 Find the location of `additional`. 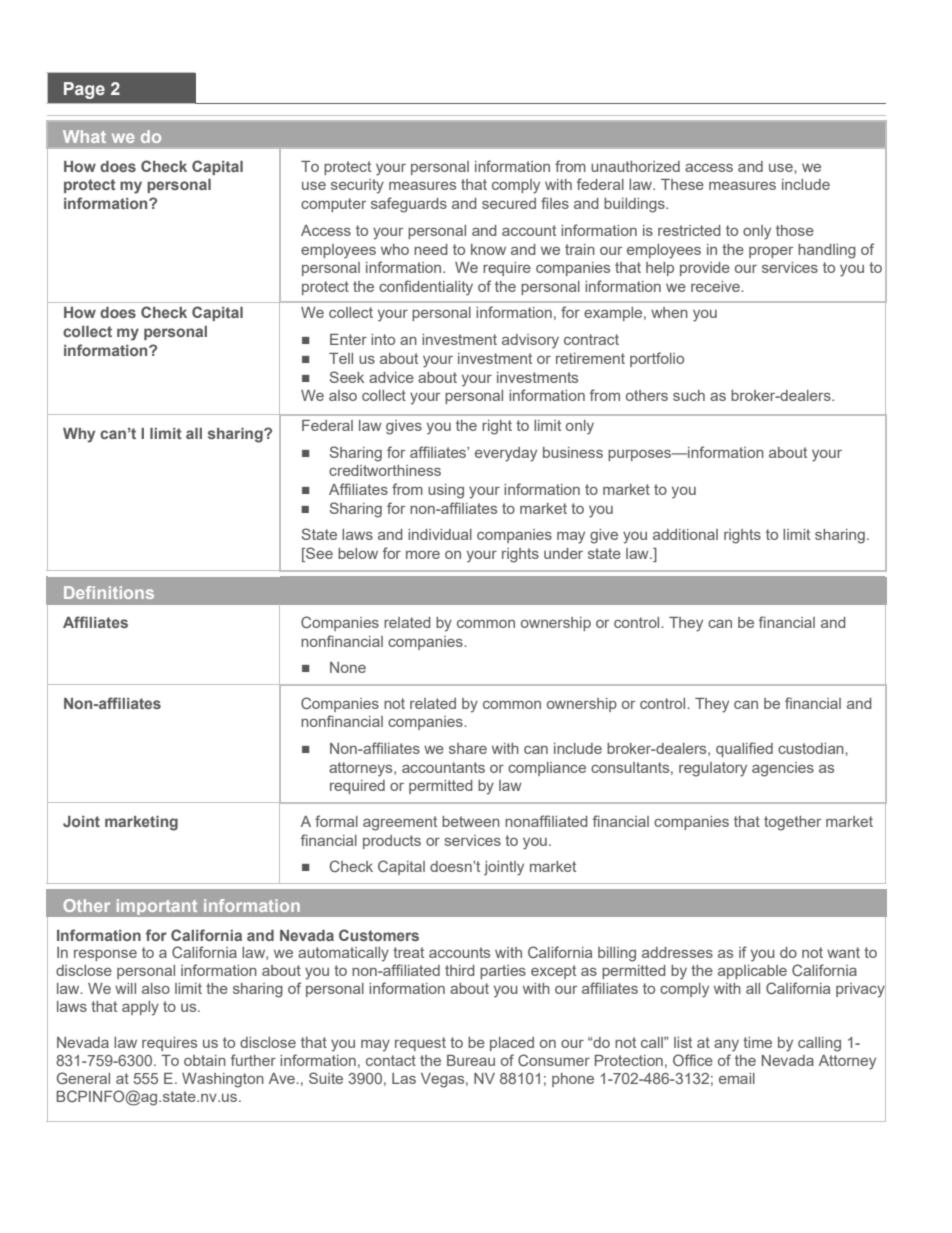

additional is located at coordinates (685, 534).
